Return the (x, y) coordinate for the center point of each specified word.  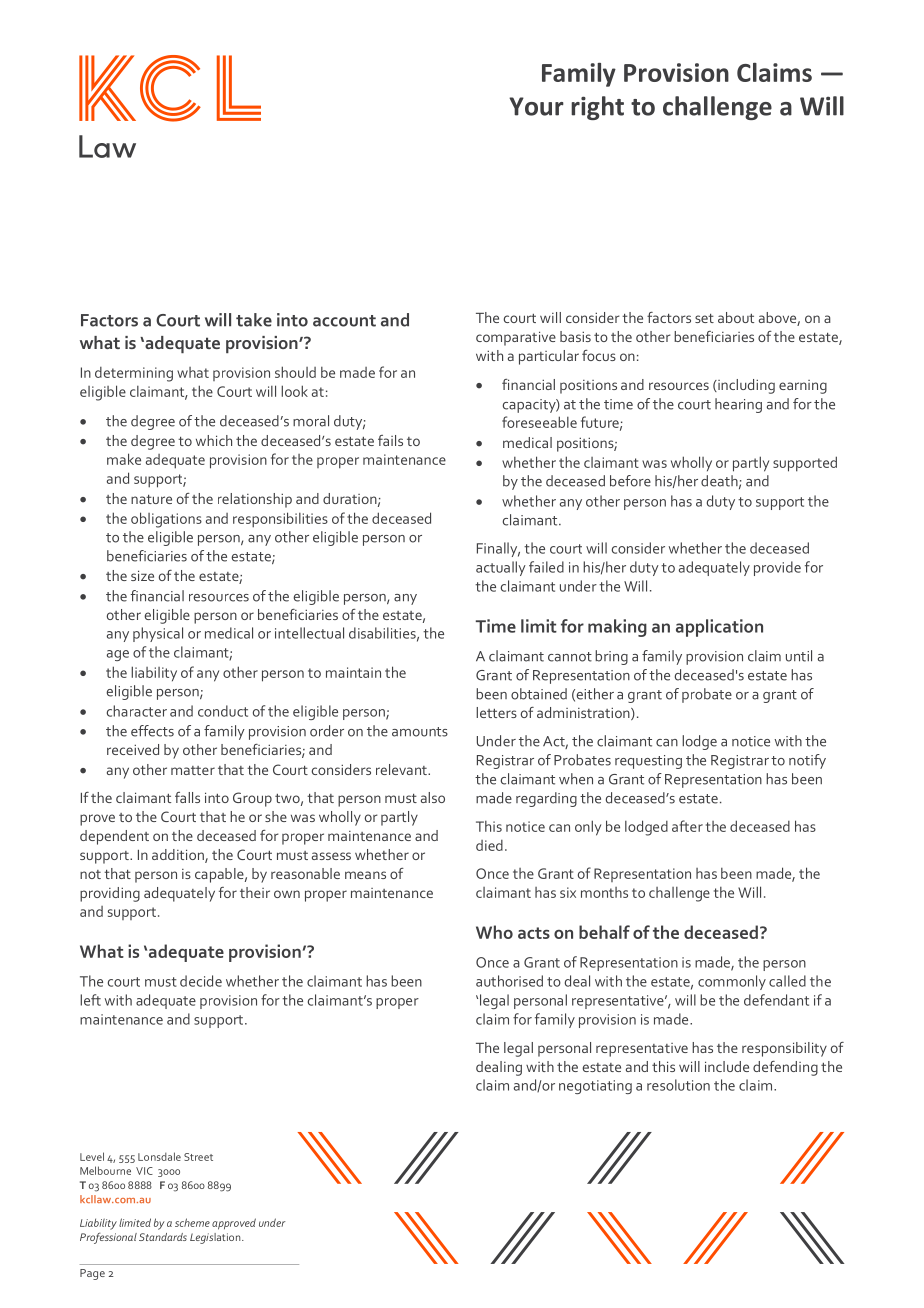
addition (179, 856)
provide (777, 568)
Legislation (216, 1238)
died (489, 845)
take (254, 320)
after (687, 826)
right (597, 108)
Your (536, 106)
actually (501, 568)
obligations (166, 520)
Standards (163, 1237)
